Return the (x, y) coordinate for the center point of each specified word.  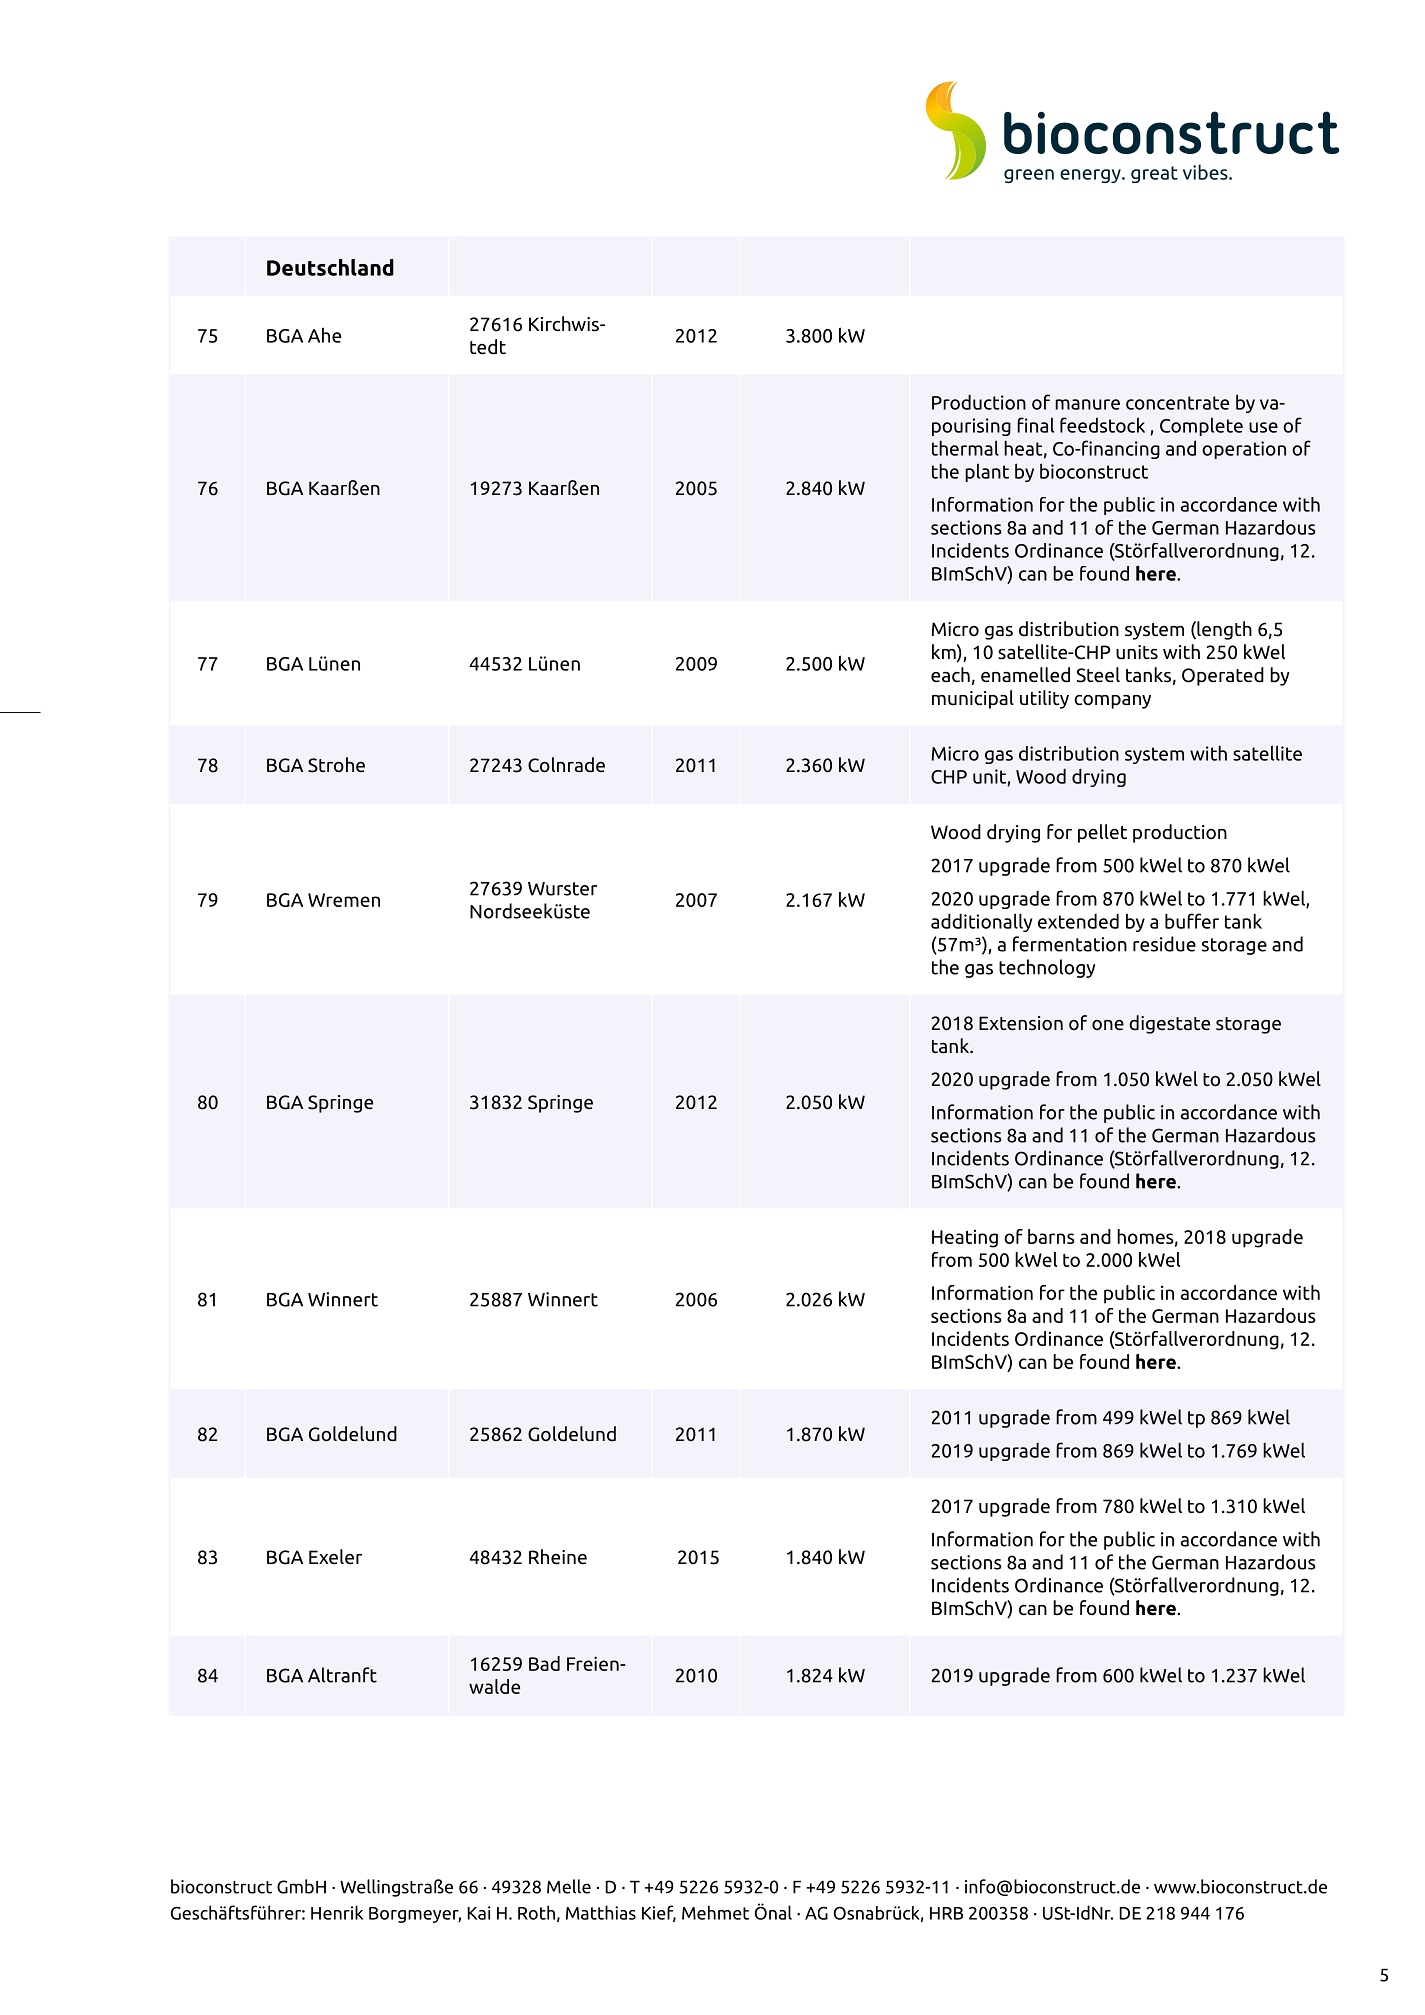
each (950, 675)
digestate (1169, 1024)
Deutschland (330, 267)
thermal (965, 448)
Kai (479, 1913)
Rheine (558, 1557)
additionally (981, 922)
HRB (946, 1913)
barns (1051, 1236)
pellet (1102, 833)
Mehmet (715, 1912)
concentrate (1177, 403)
